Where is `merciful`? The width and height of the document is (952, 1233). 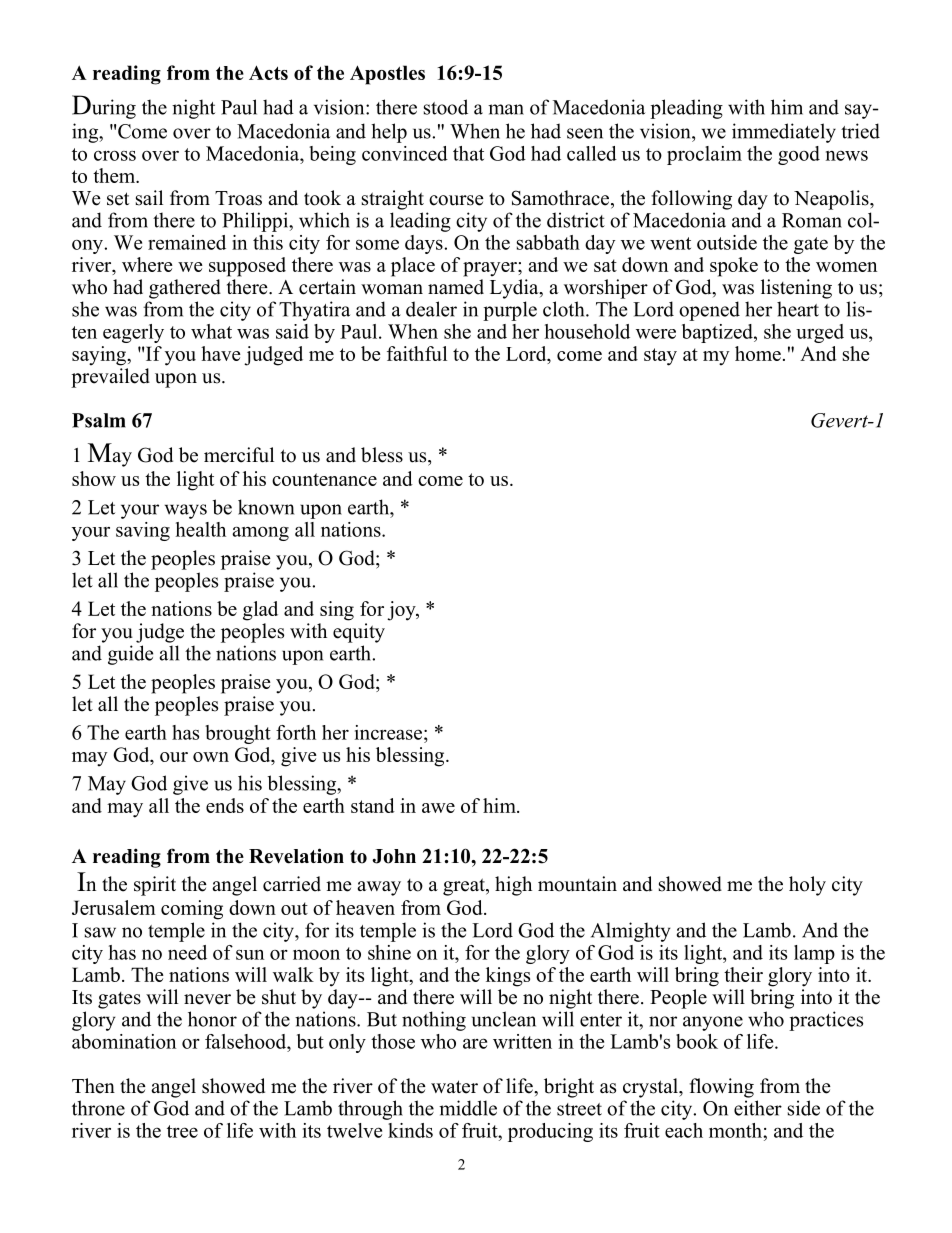
merciful is located at coordinates (239, 455).
